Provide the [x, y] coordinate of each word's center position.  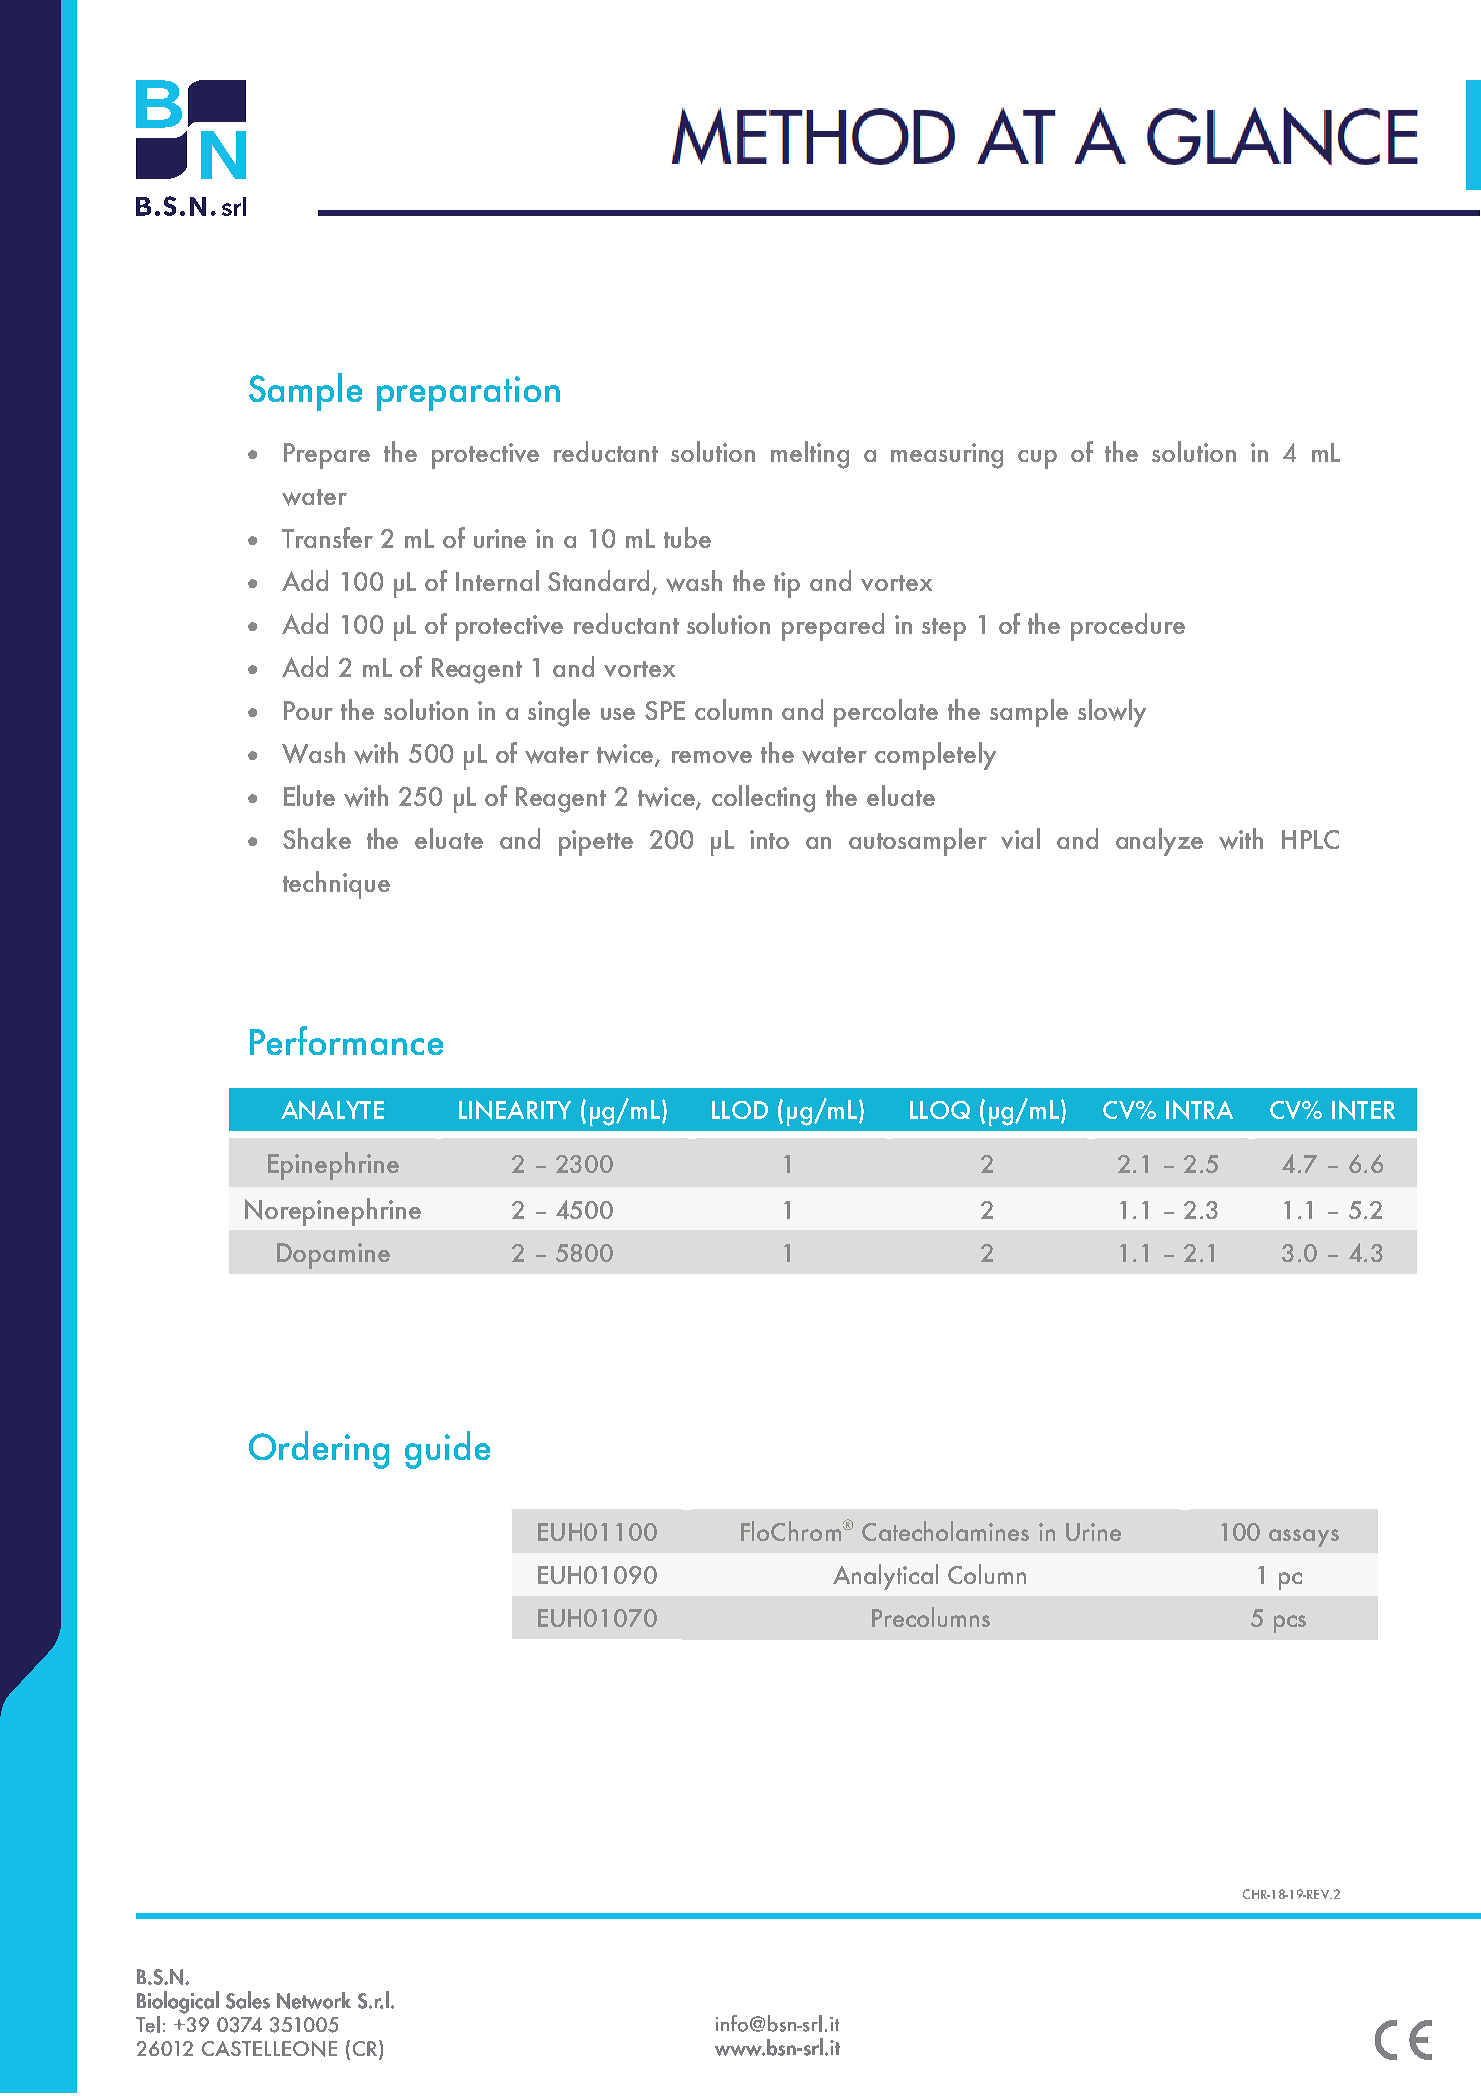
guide [447, 1450]
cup [1037, 459]
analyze [1159, 842]
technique [336, 885]
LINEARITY [515, 1110]
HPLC [1310, 839]
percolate [886, 713]
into [769, 839]
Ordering [319, 1450]
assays [1304, 1538]
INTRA [1199, 1110]
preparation [468, 393]
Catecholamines [945, 1531]
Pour [308, 710]
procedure [1128, 627]
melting [810, 455]
